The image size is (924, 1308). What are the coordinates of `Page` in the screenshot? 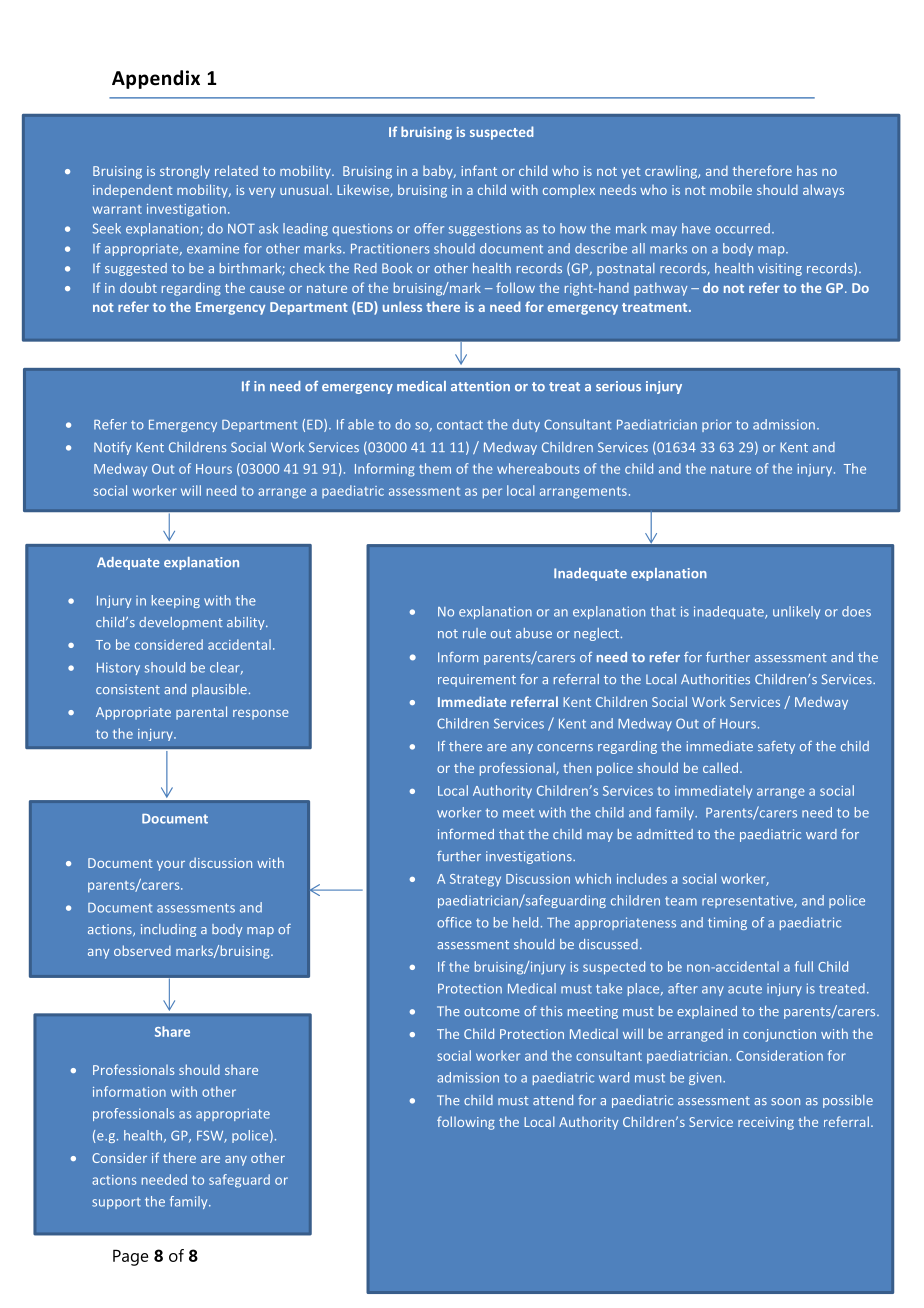 It's located at (131, 1257).
